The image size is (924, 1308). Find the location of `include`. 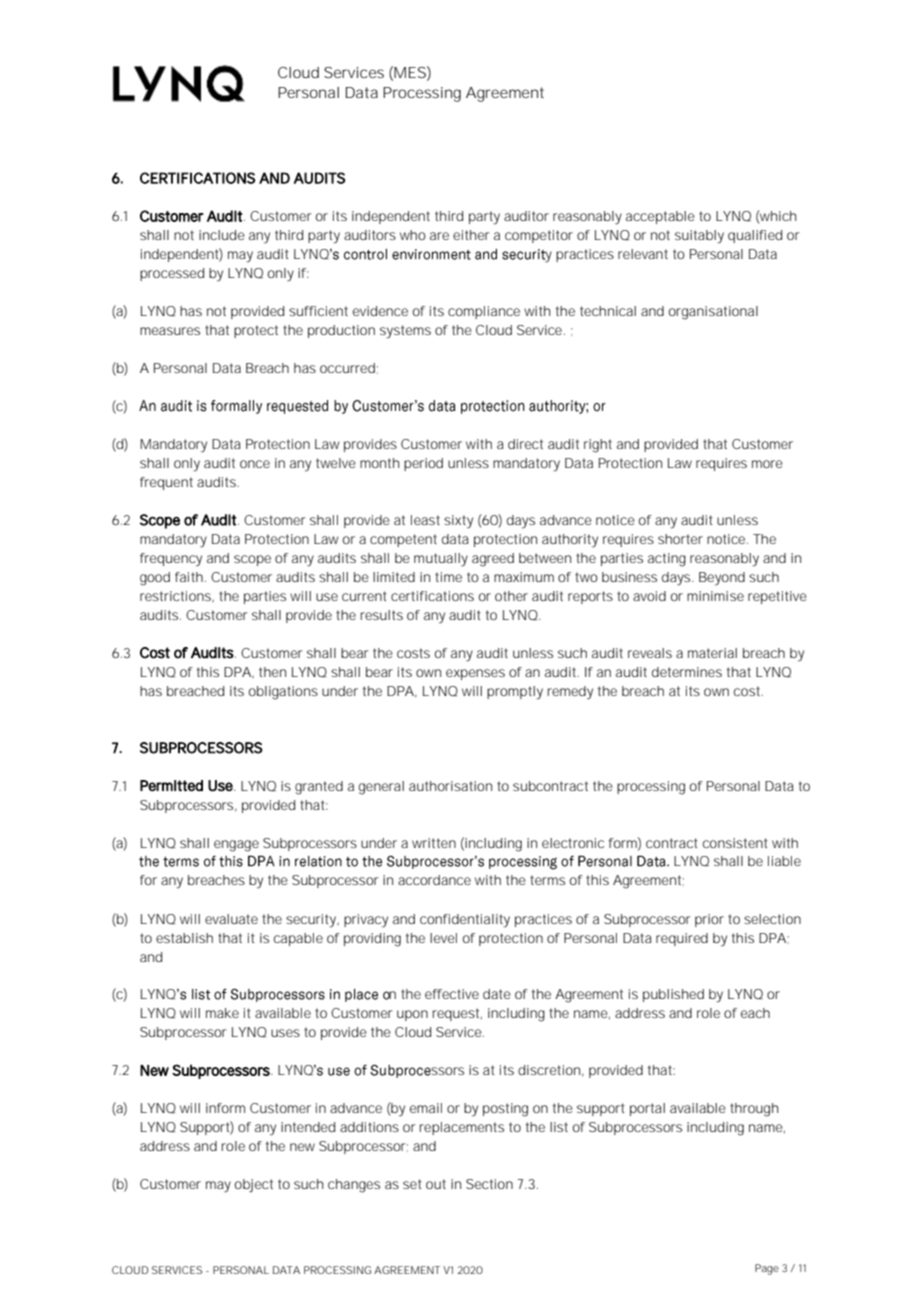

include is located at coordinates (222, 235).
